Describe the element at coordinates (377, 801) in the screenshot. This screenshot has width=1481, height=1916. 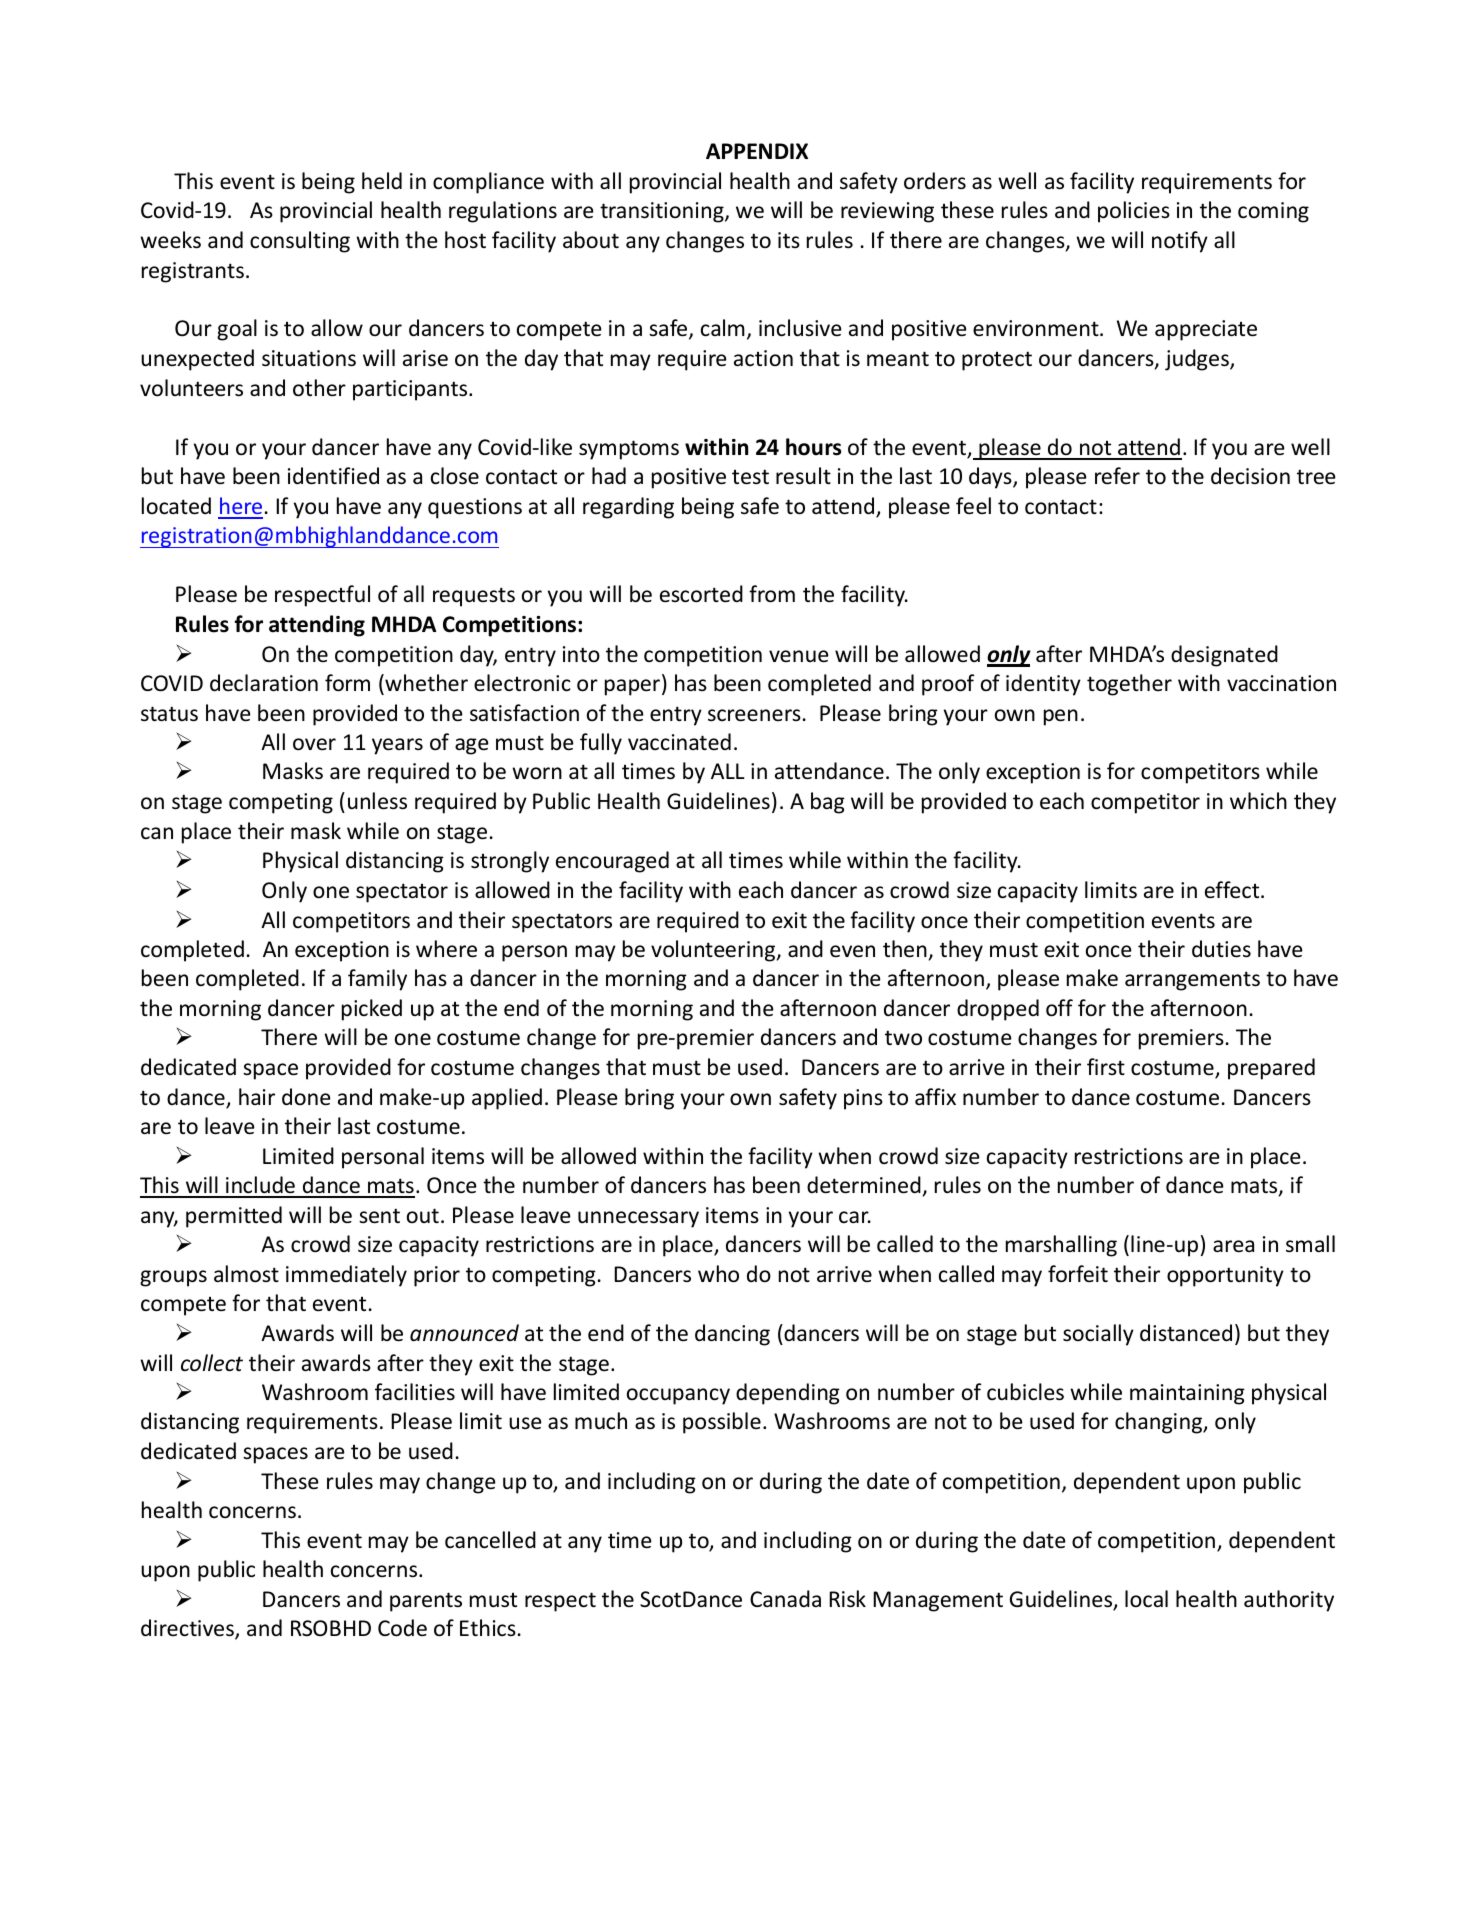
I see `unless` at that location.
